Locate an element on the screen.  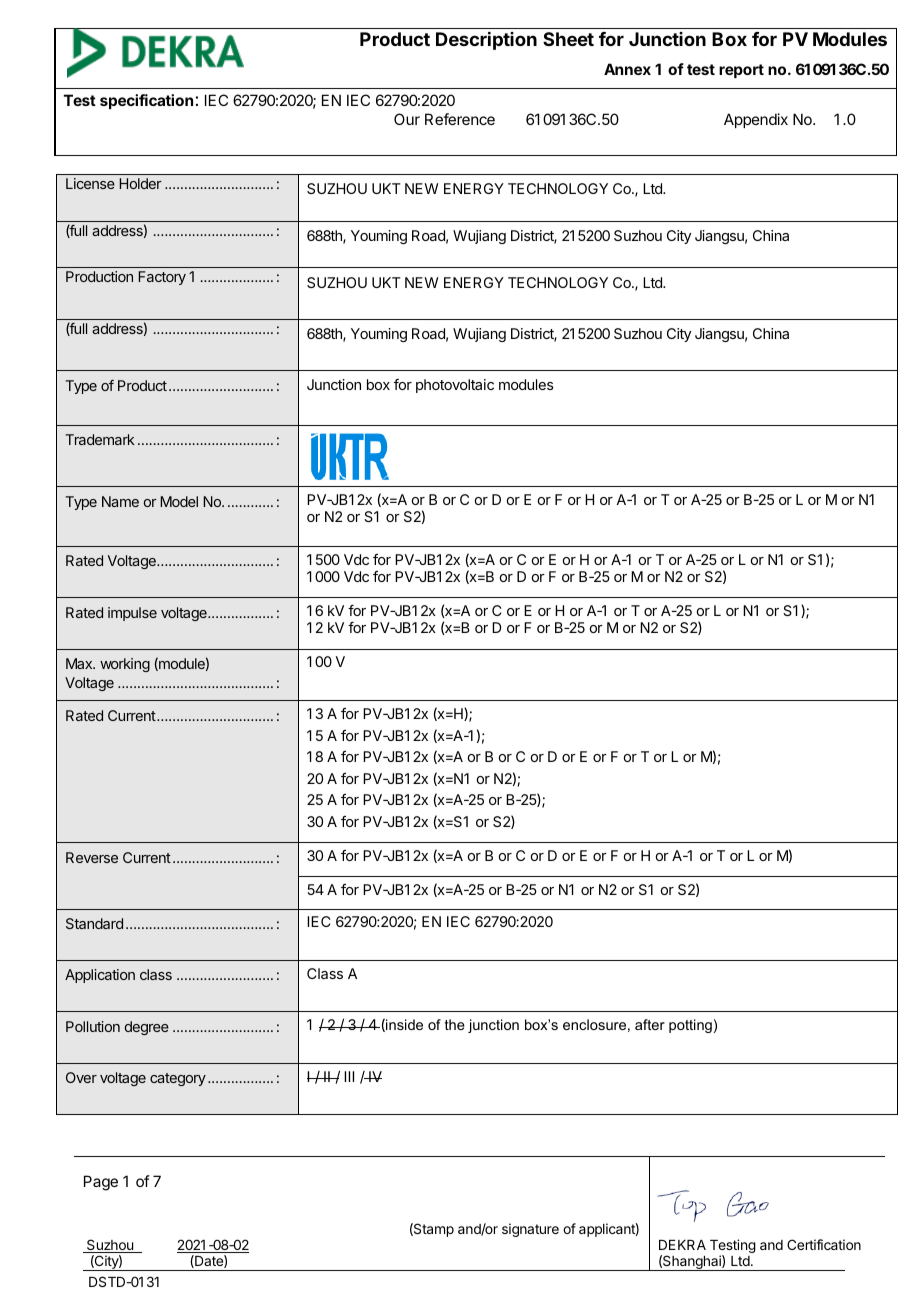
impulse is located at coordinates (132, 614).
